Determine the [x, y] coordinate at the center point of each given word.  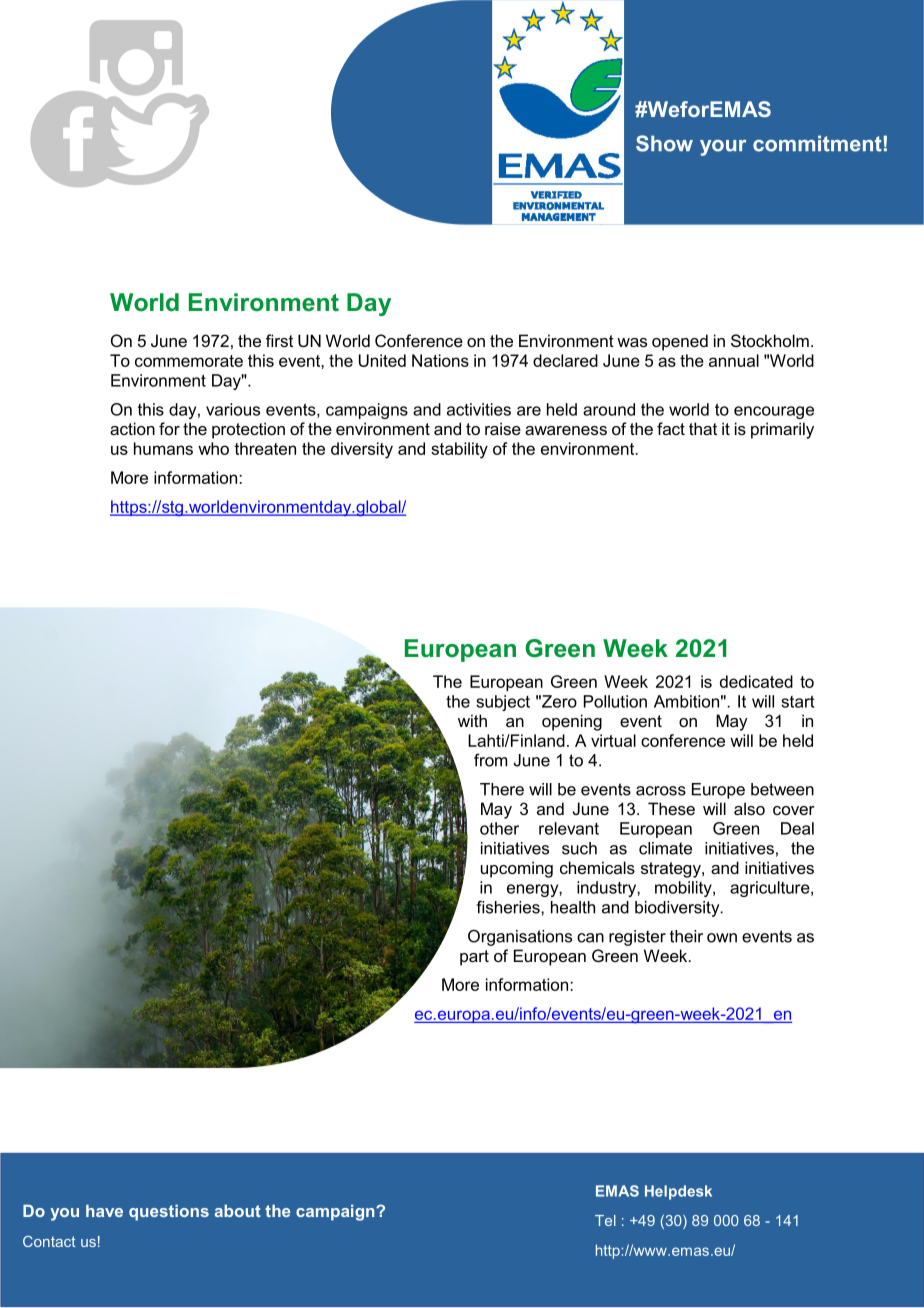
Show [664, 143]
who [213, 448]
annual [734, 360]
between [782, 789]
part [474, 958]
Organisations [520, 937]
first [279, 340]
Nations [440, 360]
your [723, 148]
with [472, 720]
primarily [782, 430]
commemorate [189, 361]
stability [459, 450]
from [490, 760]
